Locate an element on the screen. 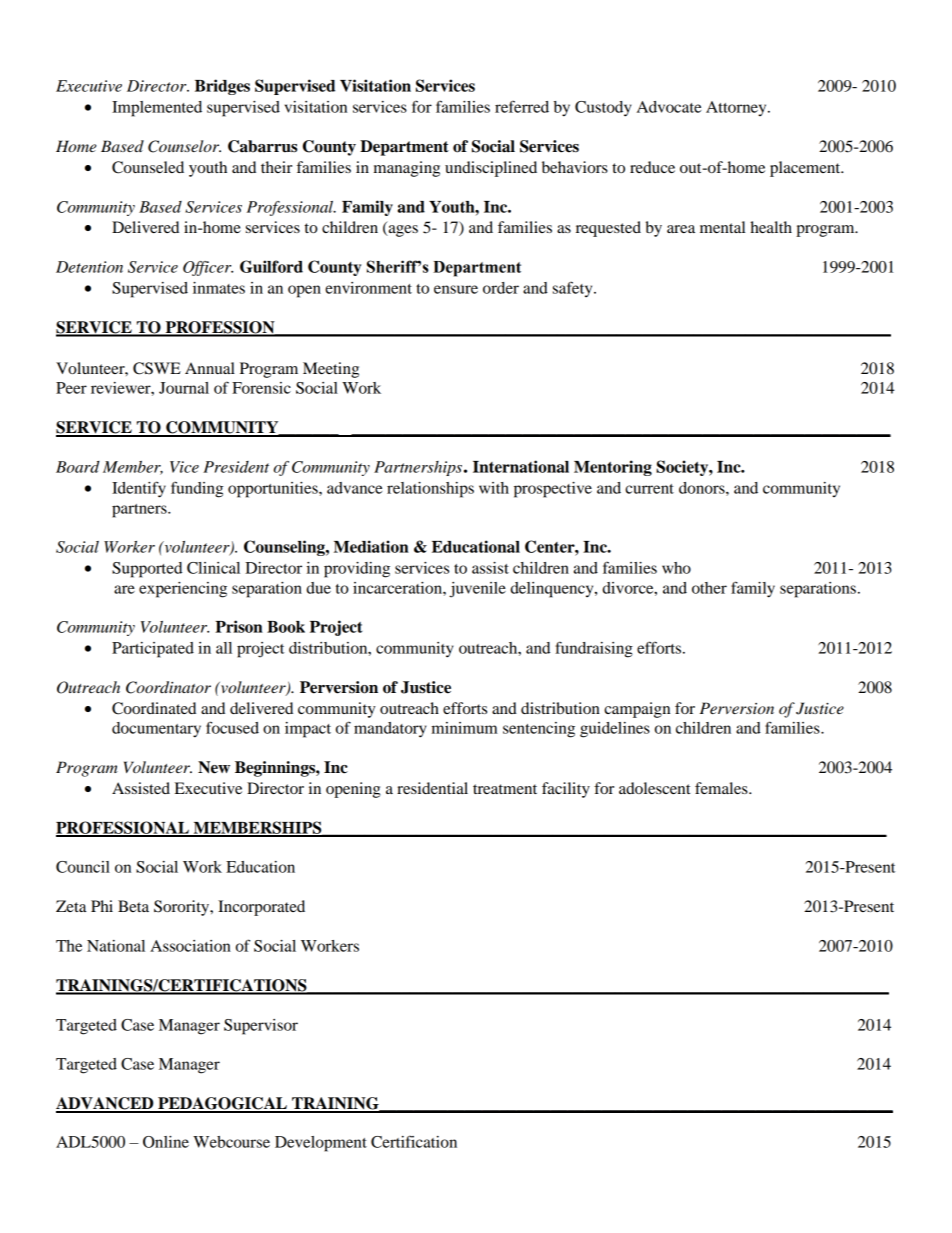 The image size is (952, 1233). Online is located at coordinates (166, 1142).
